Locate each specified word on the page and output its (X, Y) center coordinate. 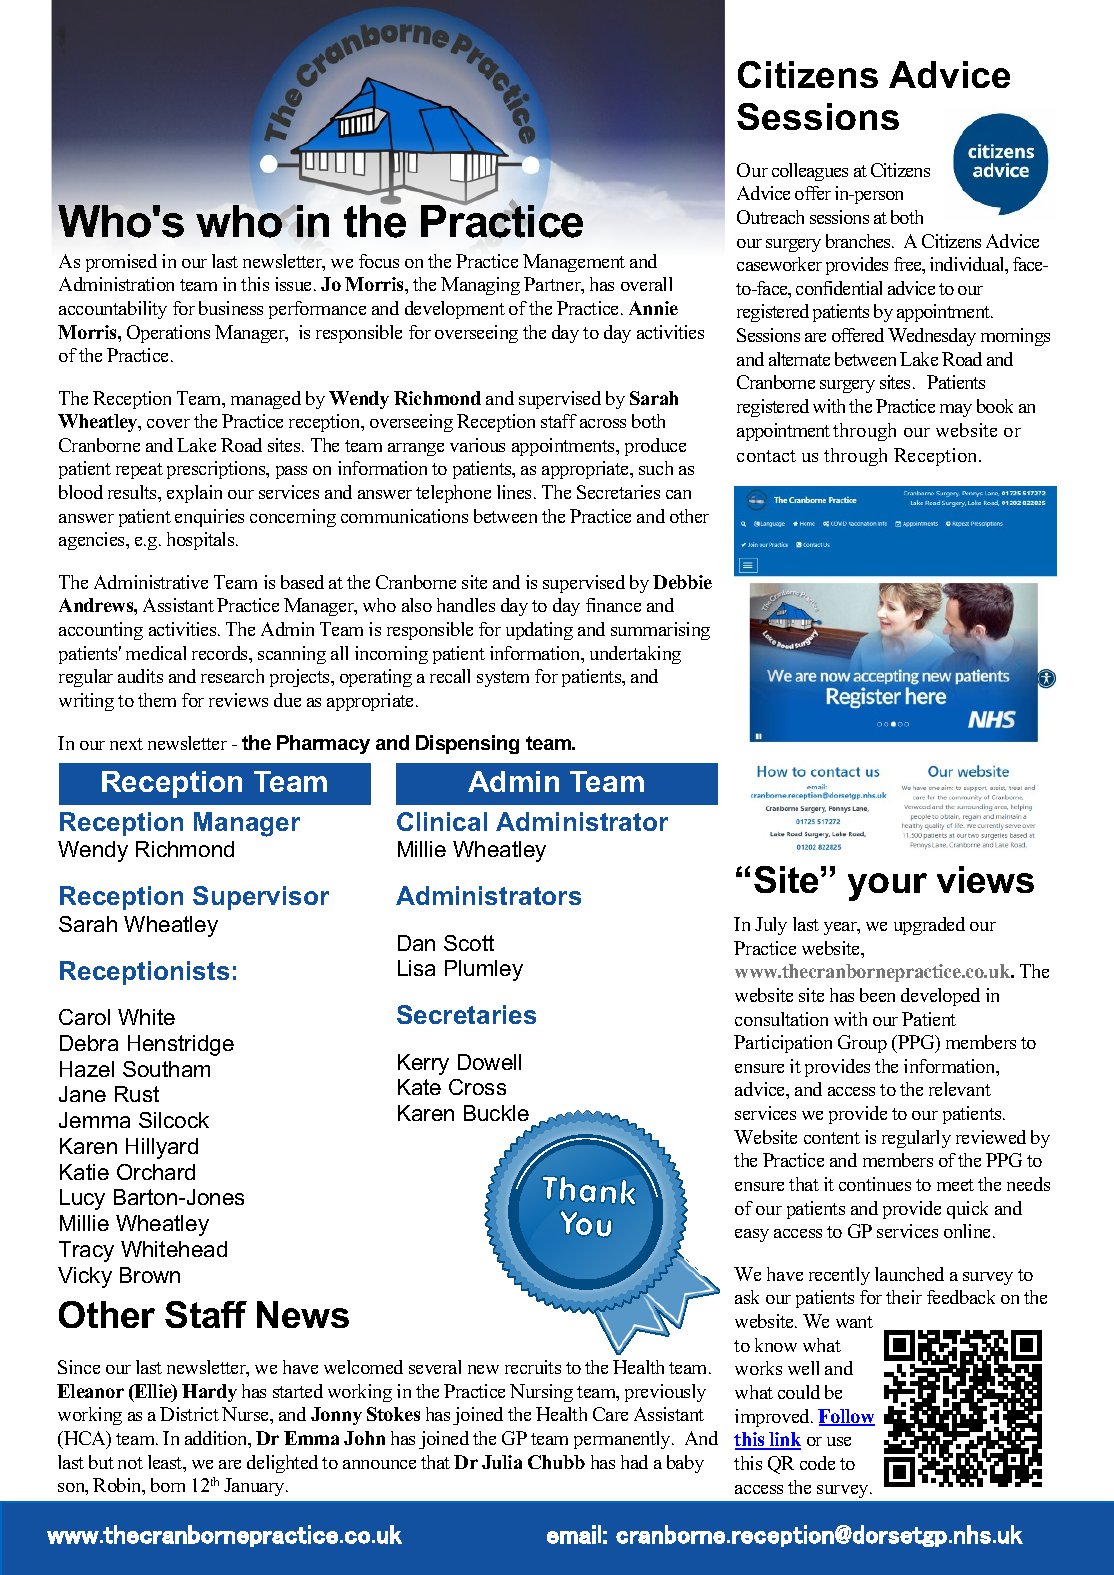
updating (539, 631)
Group (862, 1044)
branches (860, 241)
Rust (137, 1094)
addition (217, 1439)
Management (574, 263)
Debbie (682, 582)
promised (121, 263)
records (221, 654)
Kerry (423, 1064)
